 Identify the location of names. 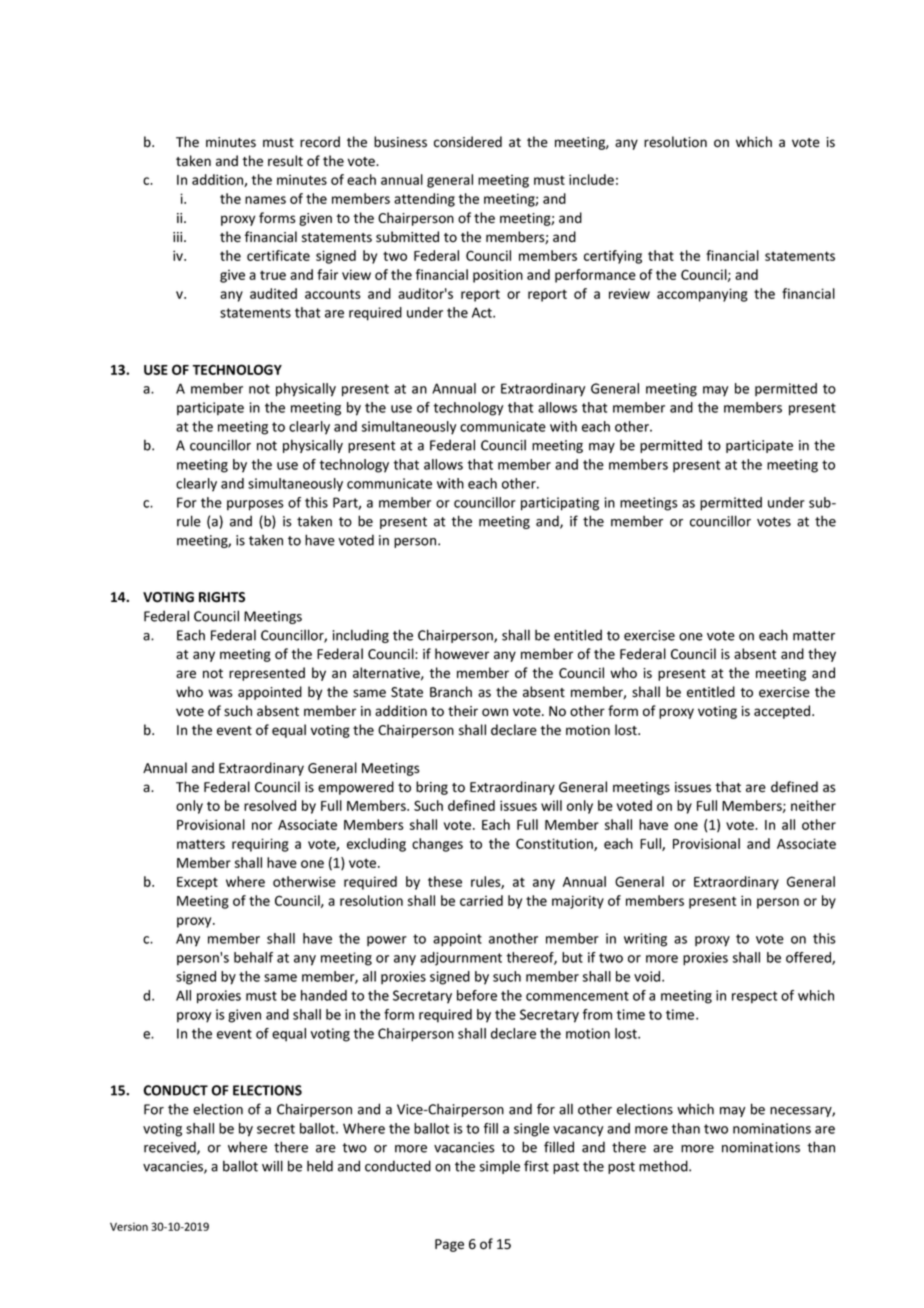
(265, 200).
